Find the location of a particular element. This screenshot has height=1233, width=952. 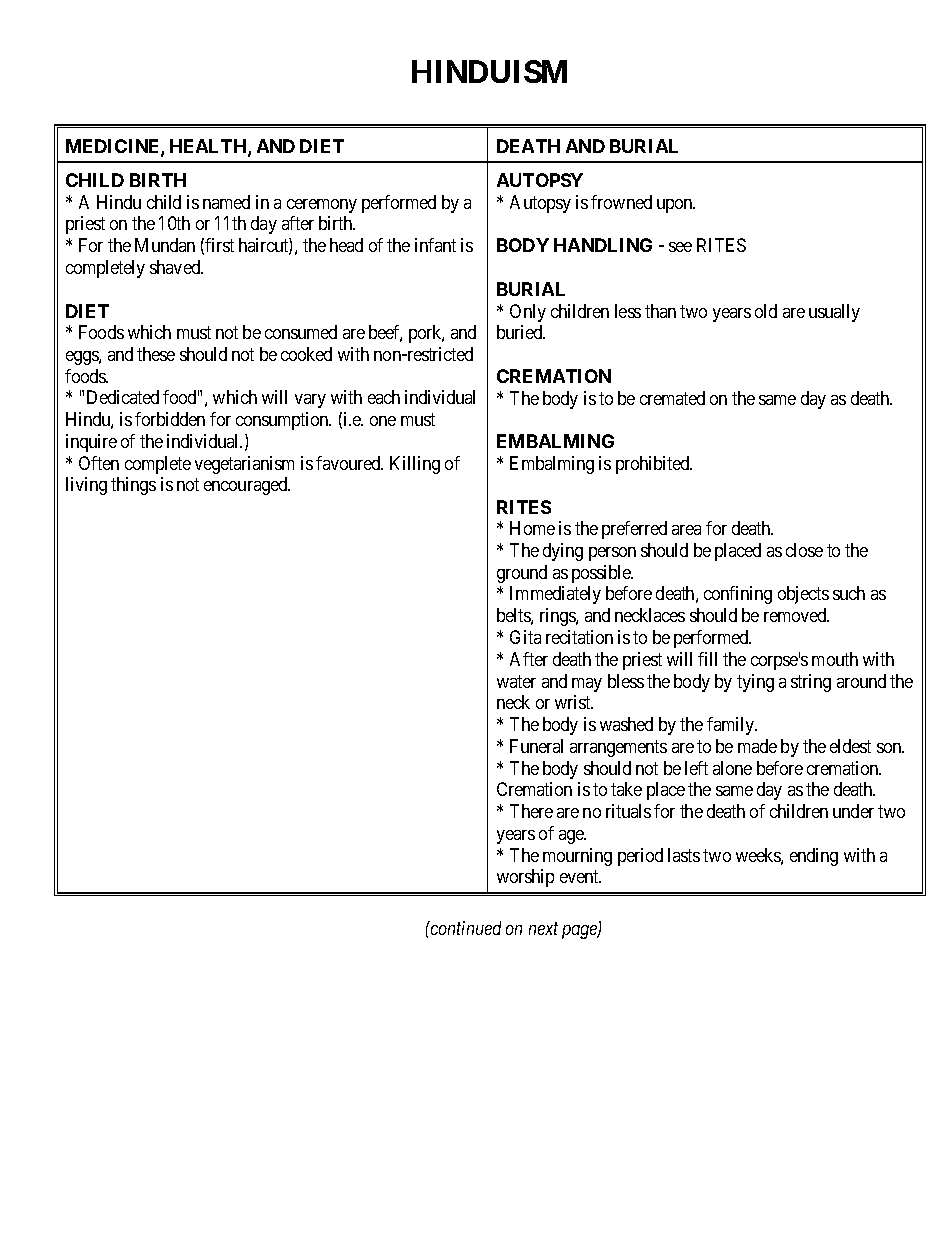

worship is located at coordinates (525, 878).
